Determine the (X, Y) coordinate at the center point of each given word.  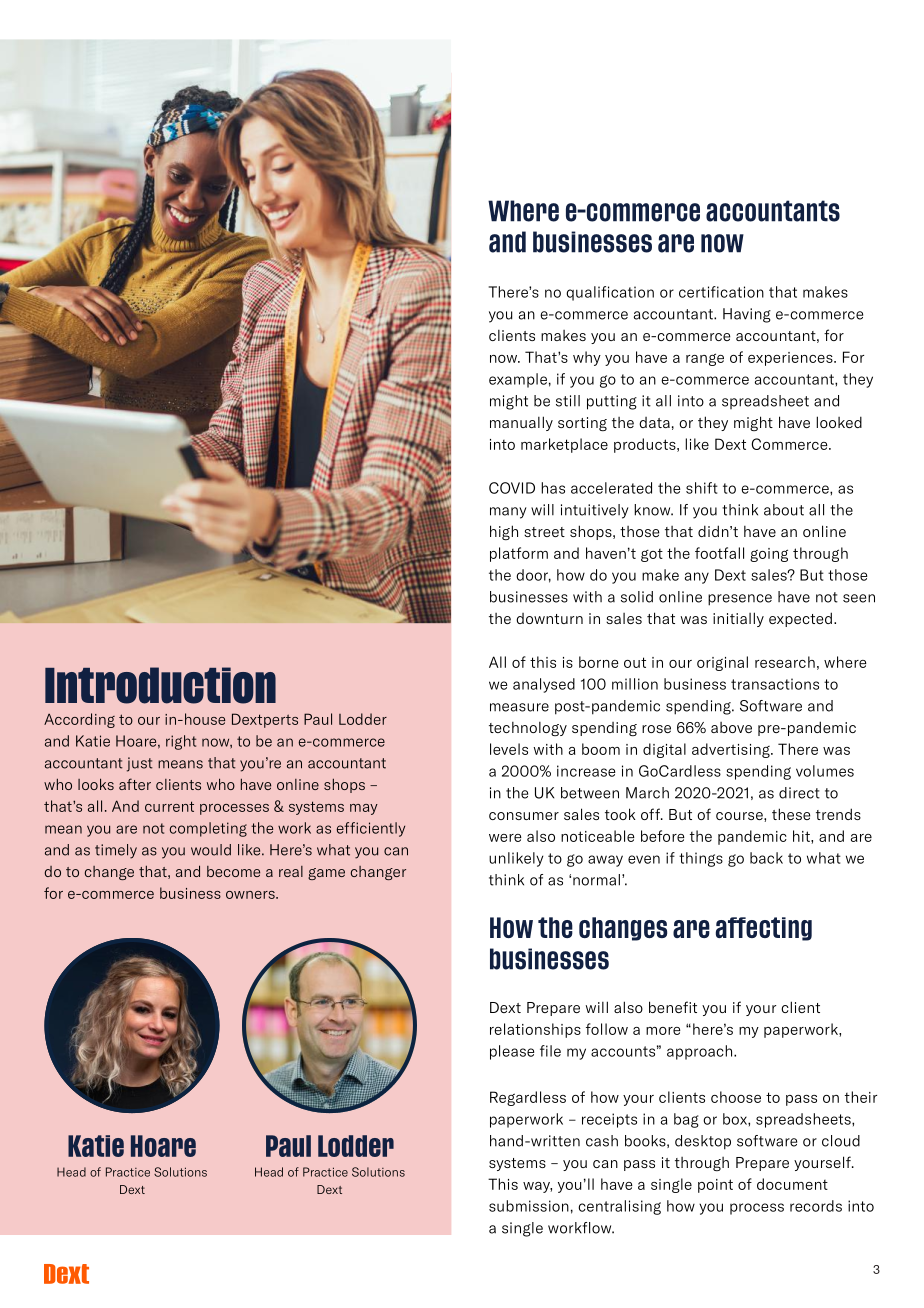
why (587, 358)
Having (747, 315)
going (769, 555)
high (504, 532)
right (181, 742)
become (233, 871)
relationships (535, 1030)
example (518, 380)
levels (509, 749)
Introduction (160, 685)
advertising (732, 750)
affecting (764, 929)
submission (529, 1206)
